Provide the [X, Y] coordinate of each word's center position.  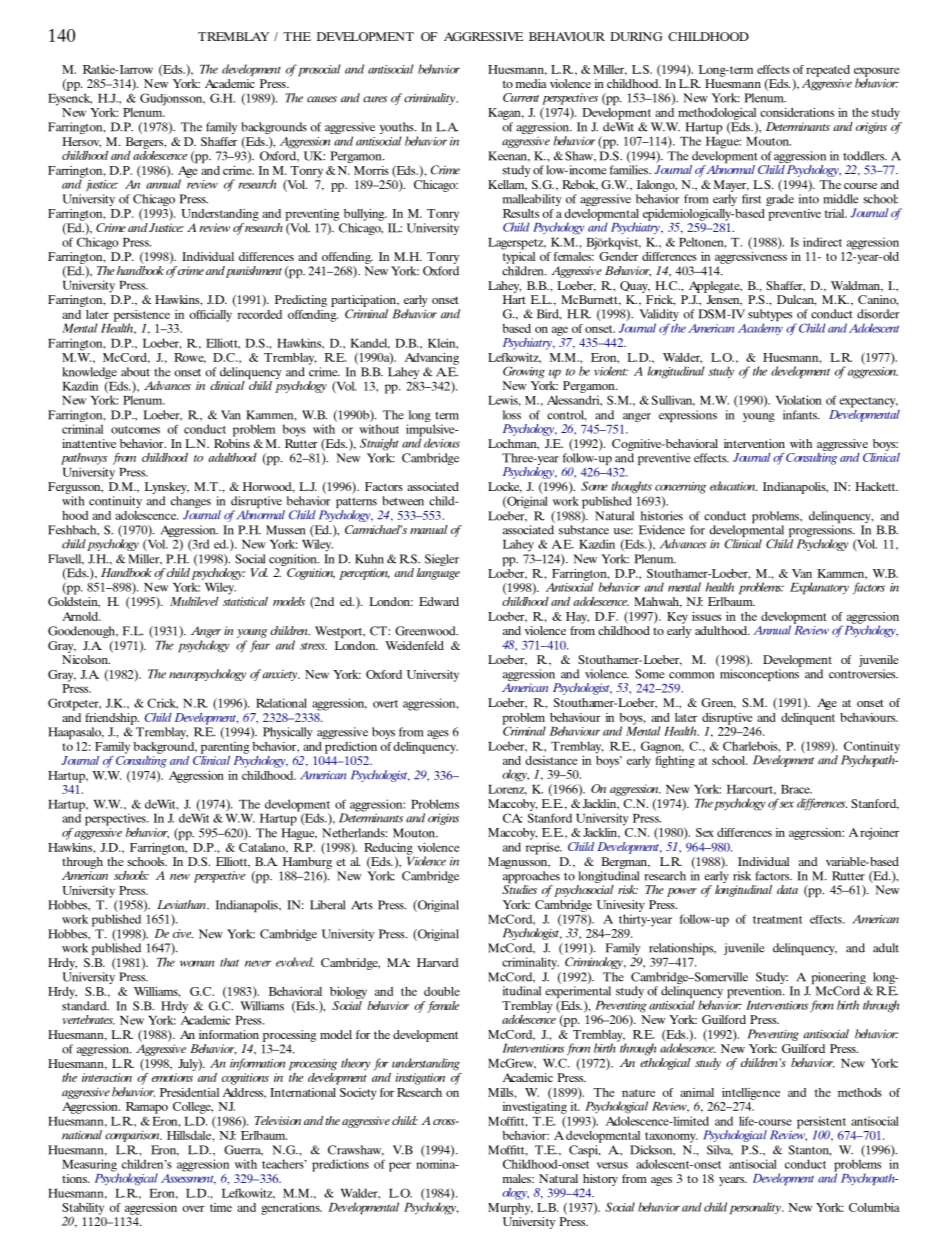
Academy [760, 329]
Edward [439, 601]
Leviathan [182, 904]
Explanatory [819, 588]
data [787, 889]
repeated [828, 71]
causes [322, 99]
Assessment [188, 1178]
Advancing [432, 359]
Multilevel [194, 601]
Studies [519, 889]
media [531, 83]
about [135, 372]
